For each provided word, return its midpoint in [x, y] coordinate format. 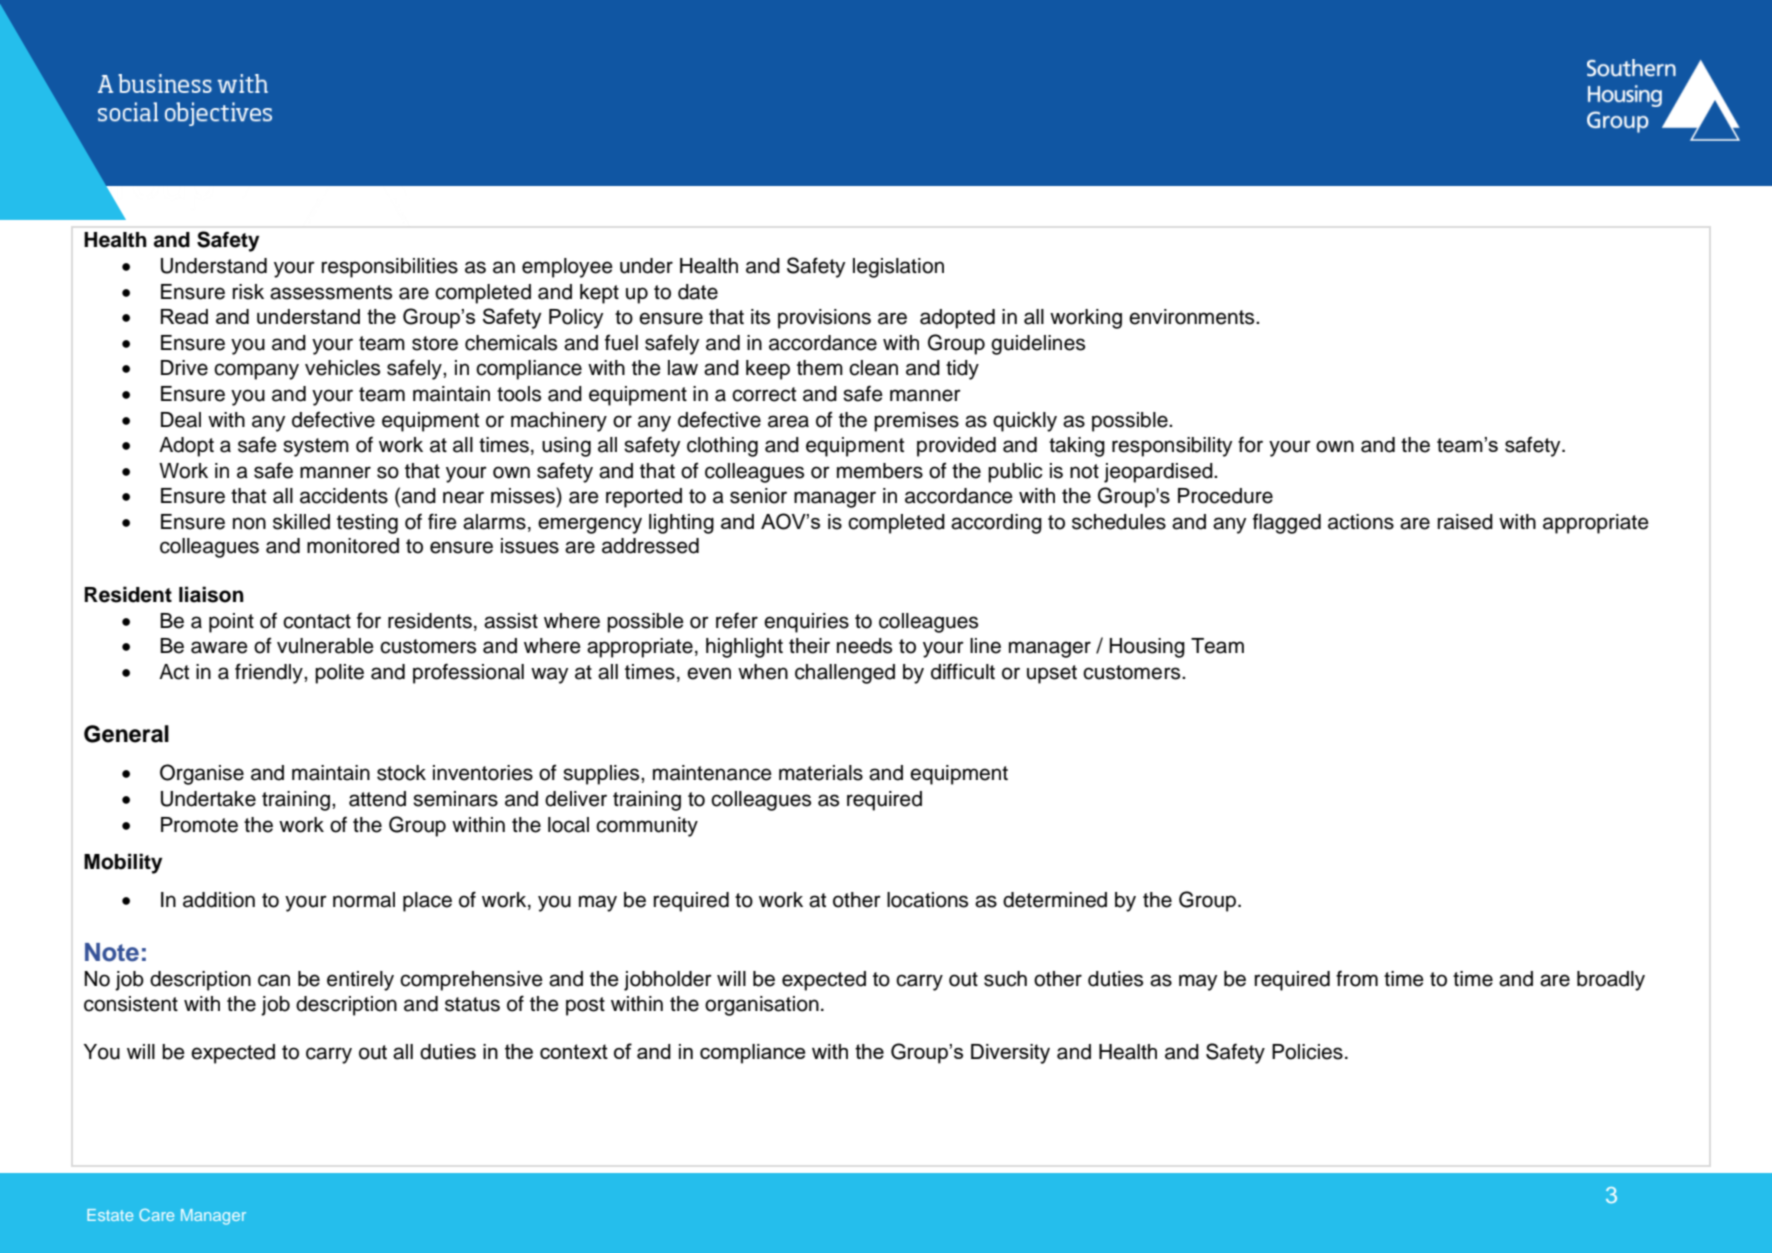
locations [927, 900]
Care [156, 1215]
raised [1465, 522]
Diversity [1010, 1054]
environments [1193, 317]
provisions [824, 319]
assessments [331, 292]
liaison [211, 594]
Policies [1307, 1052]
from [1357, 978]
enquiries [806, 623]
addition [219, 900]
